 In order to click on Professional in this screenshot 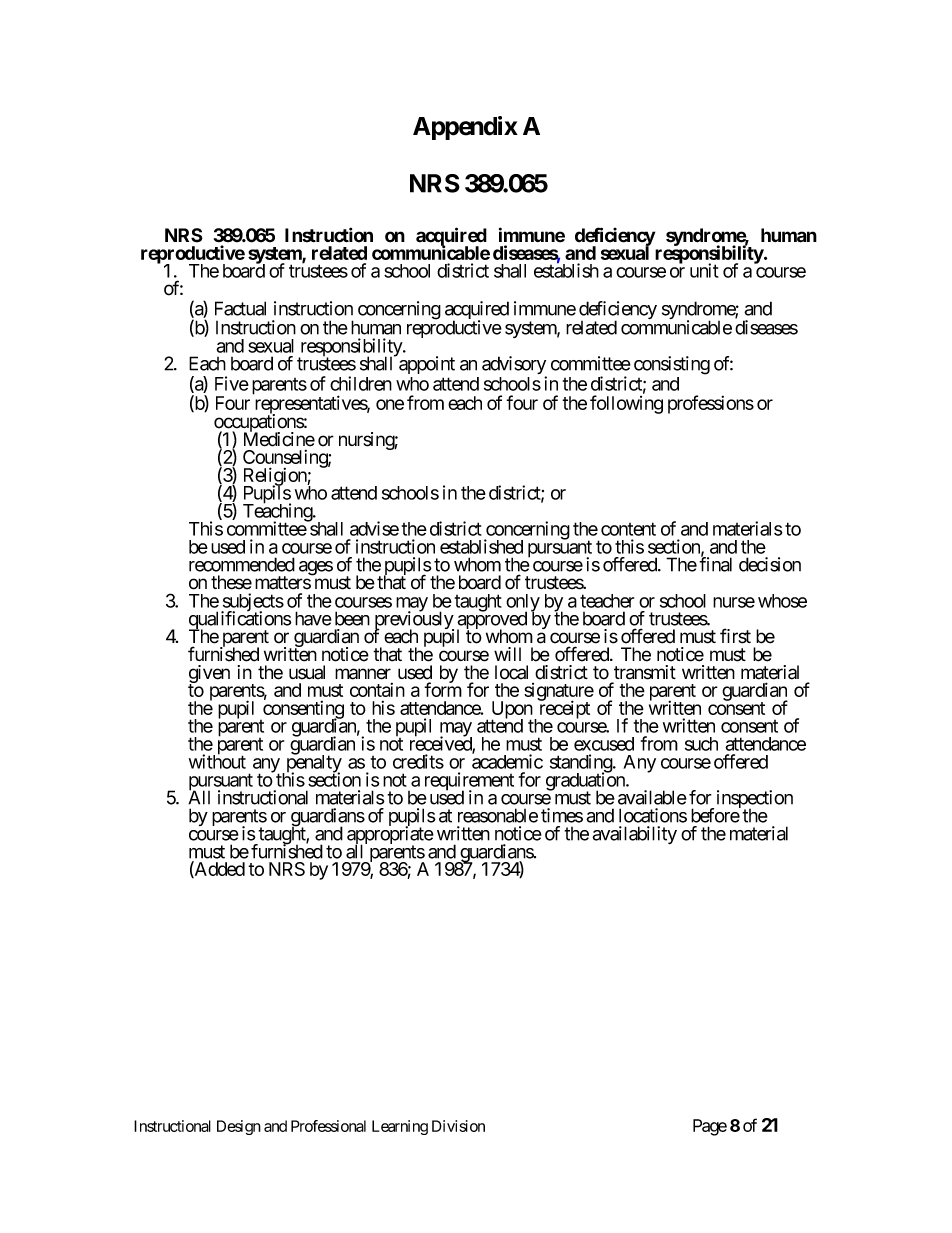, I will do `click(328, 1126)`.
